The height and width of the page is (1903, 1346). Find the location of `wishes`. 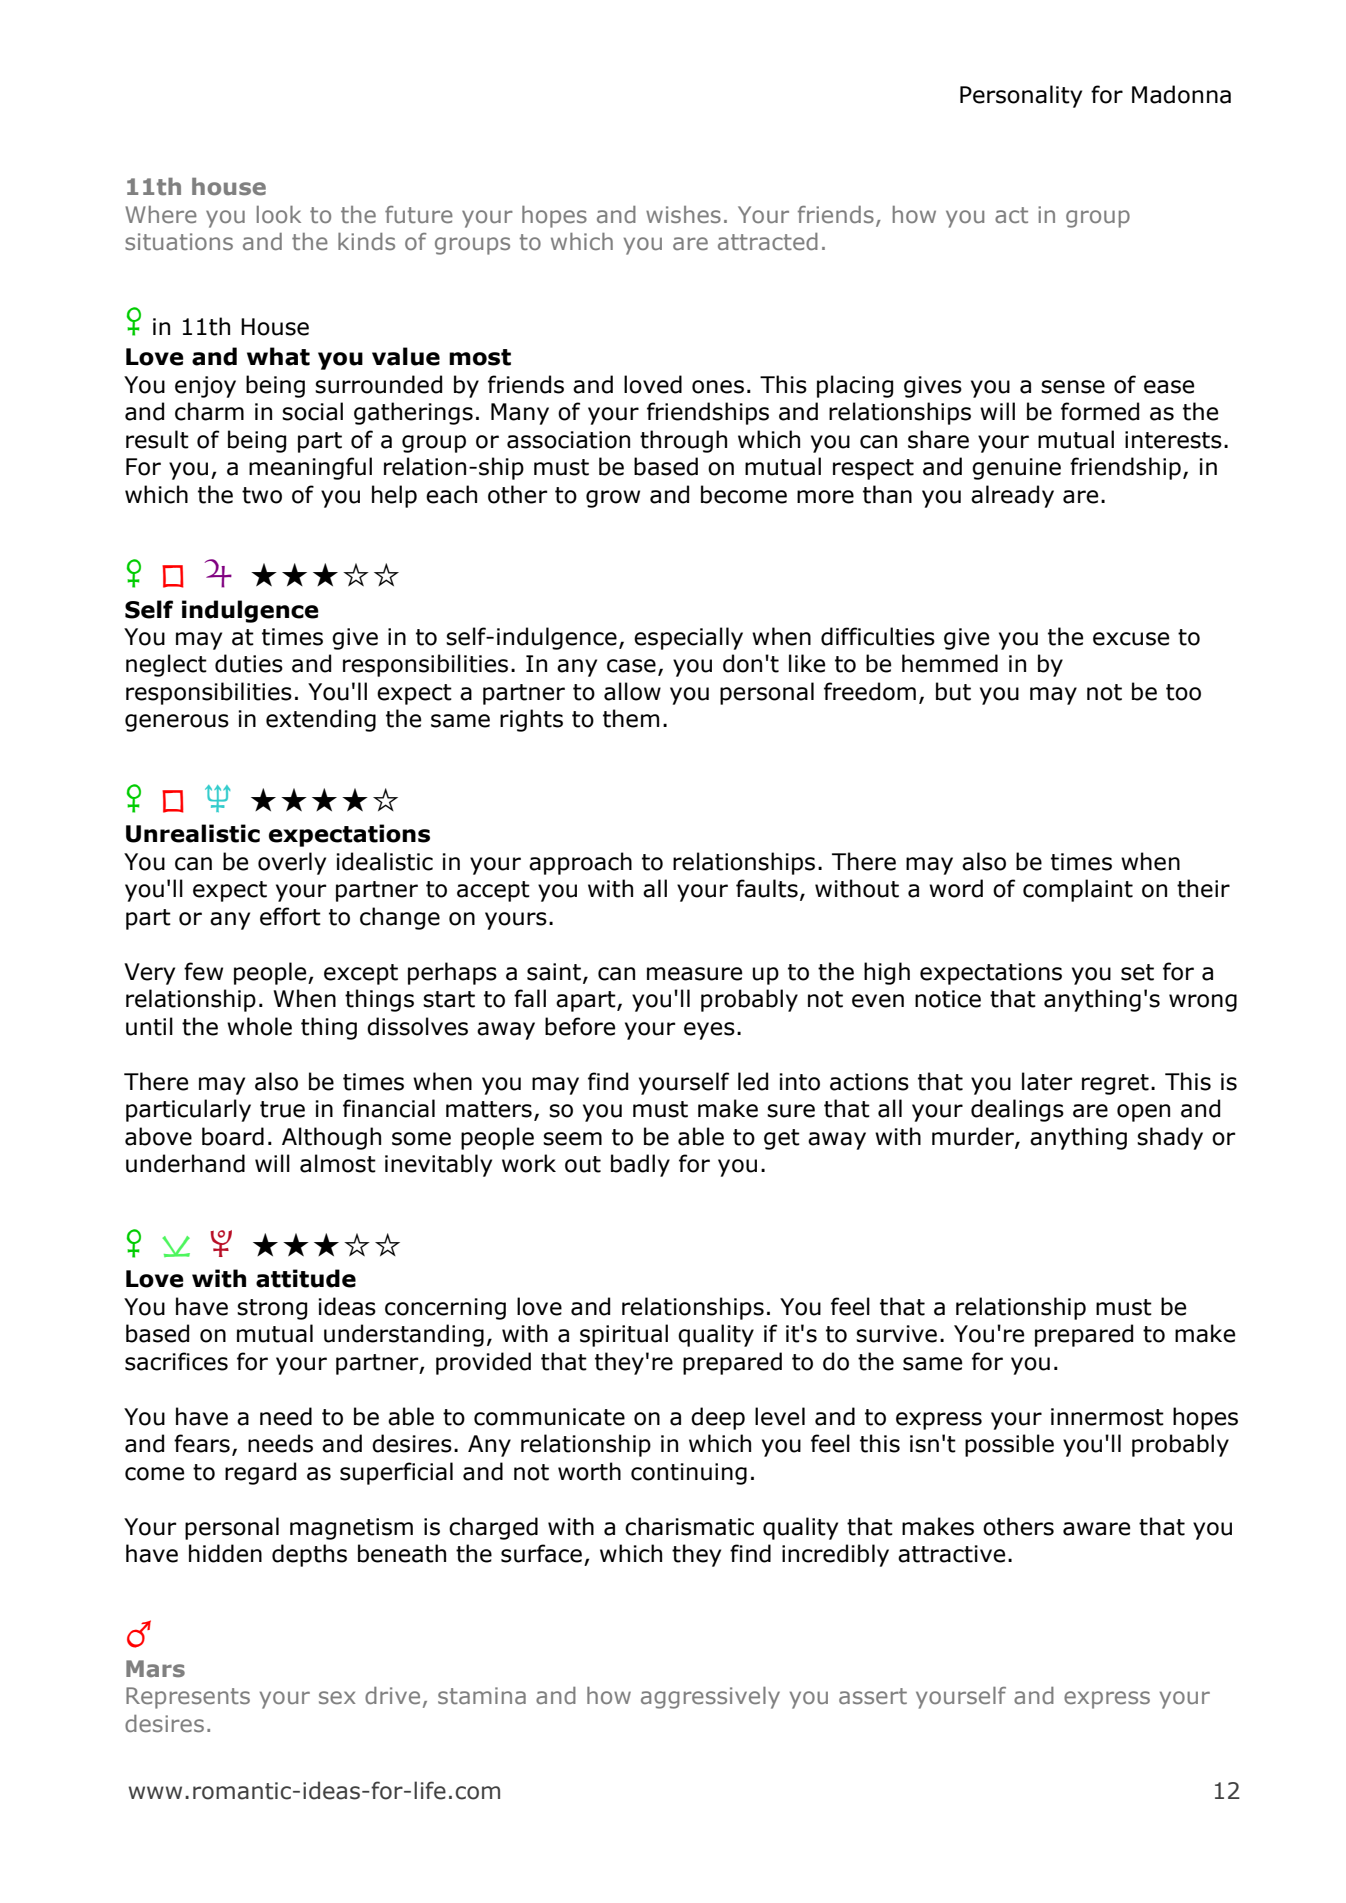

wishes is located at coordinates (683, 214).
